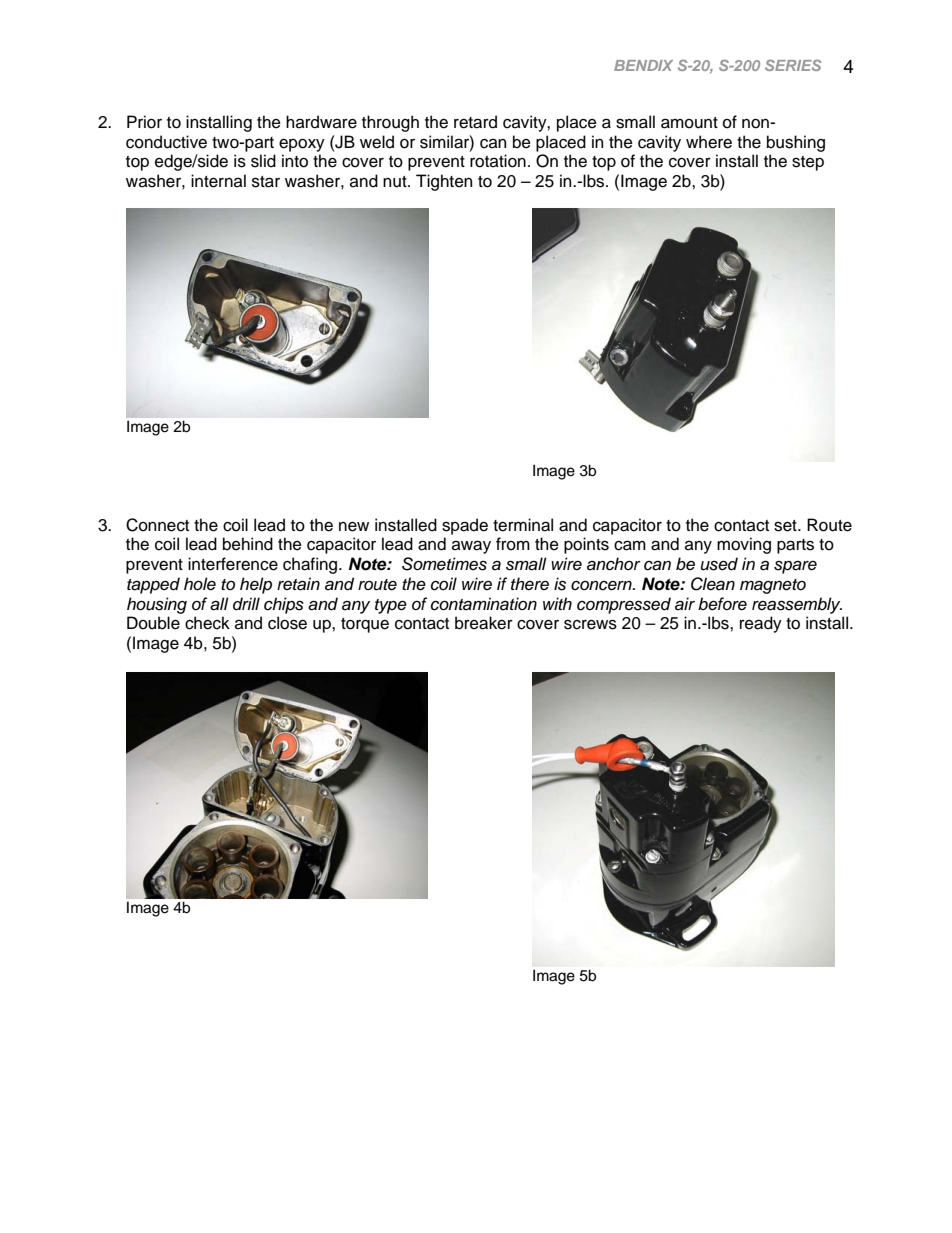  I want to click on Tighten, so click(444, 182).
